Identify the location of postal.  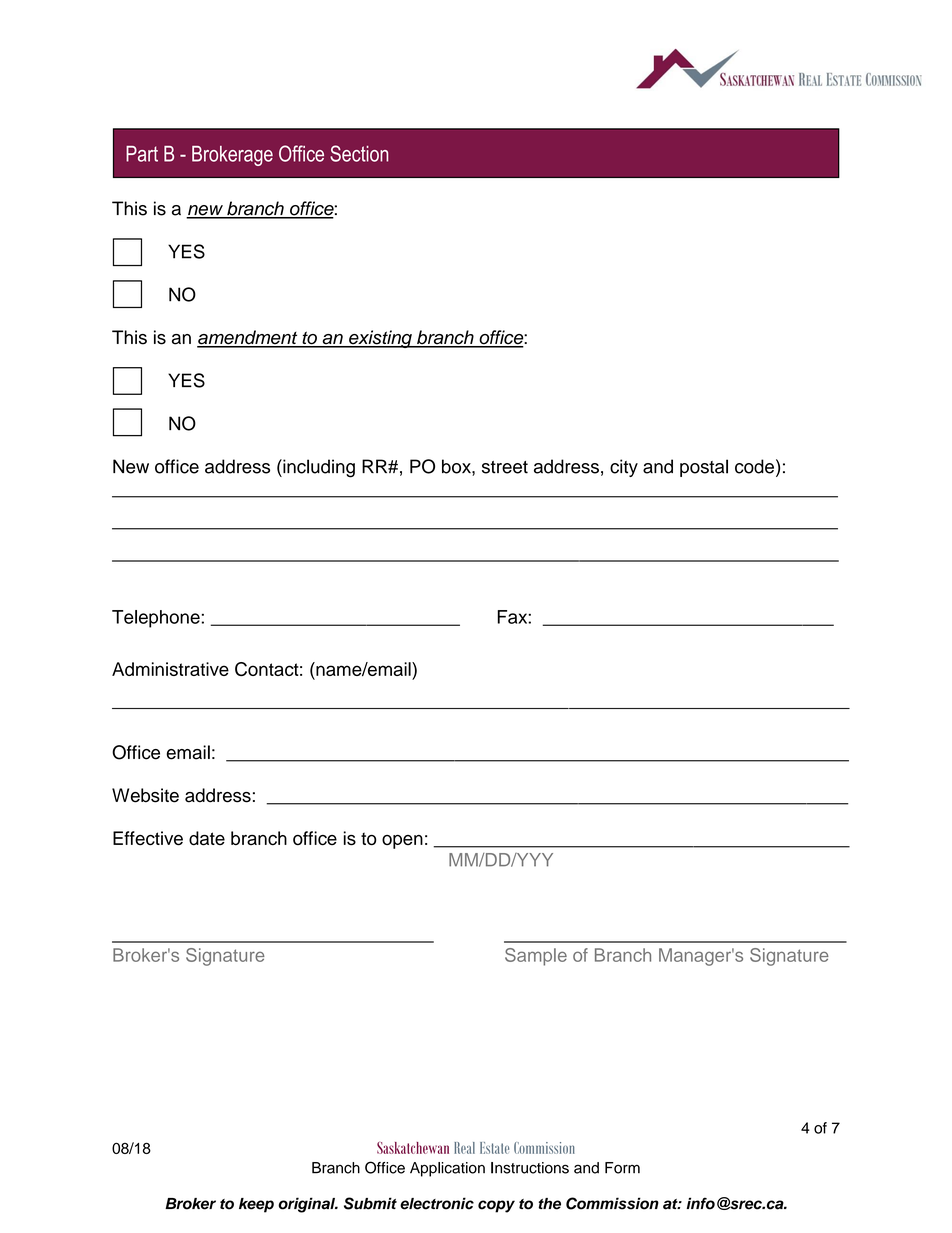
(704, 468).
